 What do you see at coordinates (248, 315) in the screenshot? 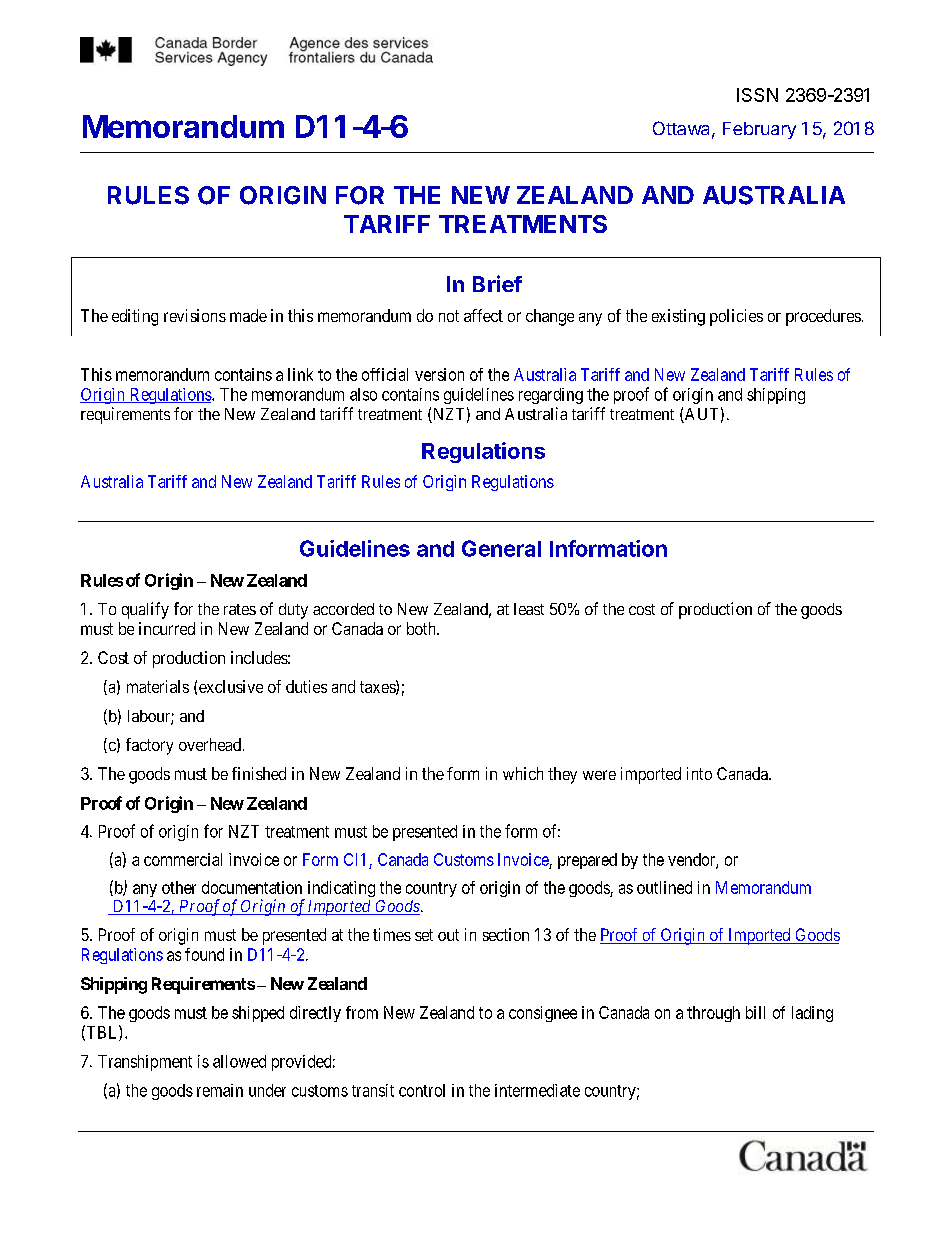
I see `made` at bounding box center [248, 315].
